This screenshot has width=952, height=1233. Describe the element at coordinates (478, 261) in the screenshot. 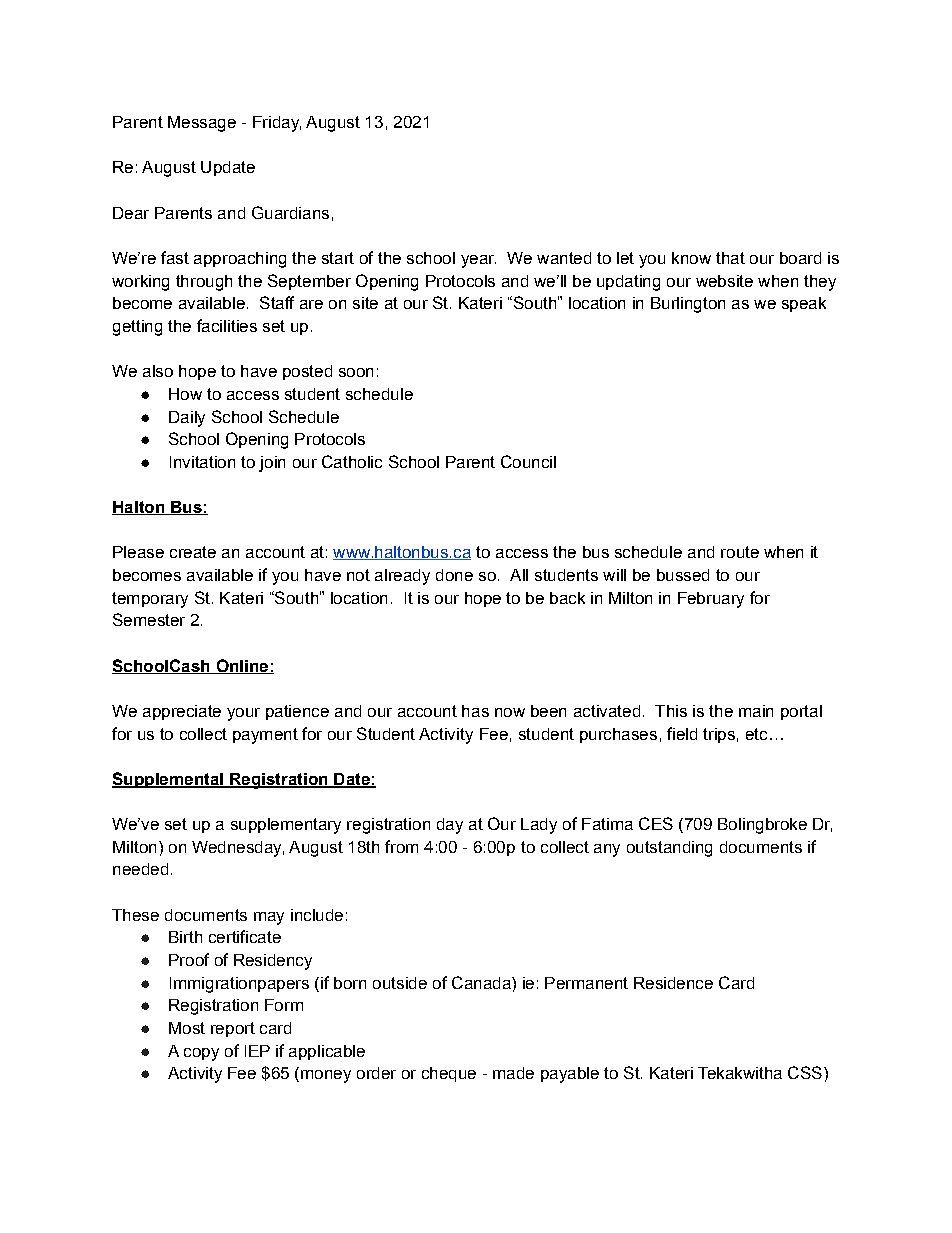

I see `year` at that location.
